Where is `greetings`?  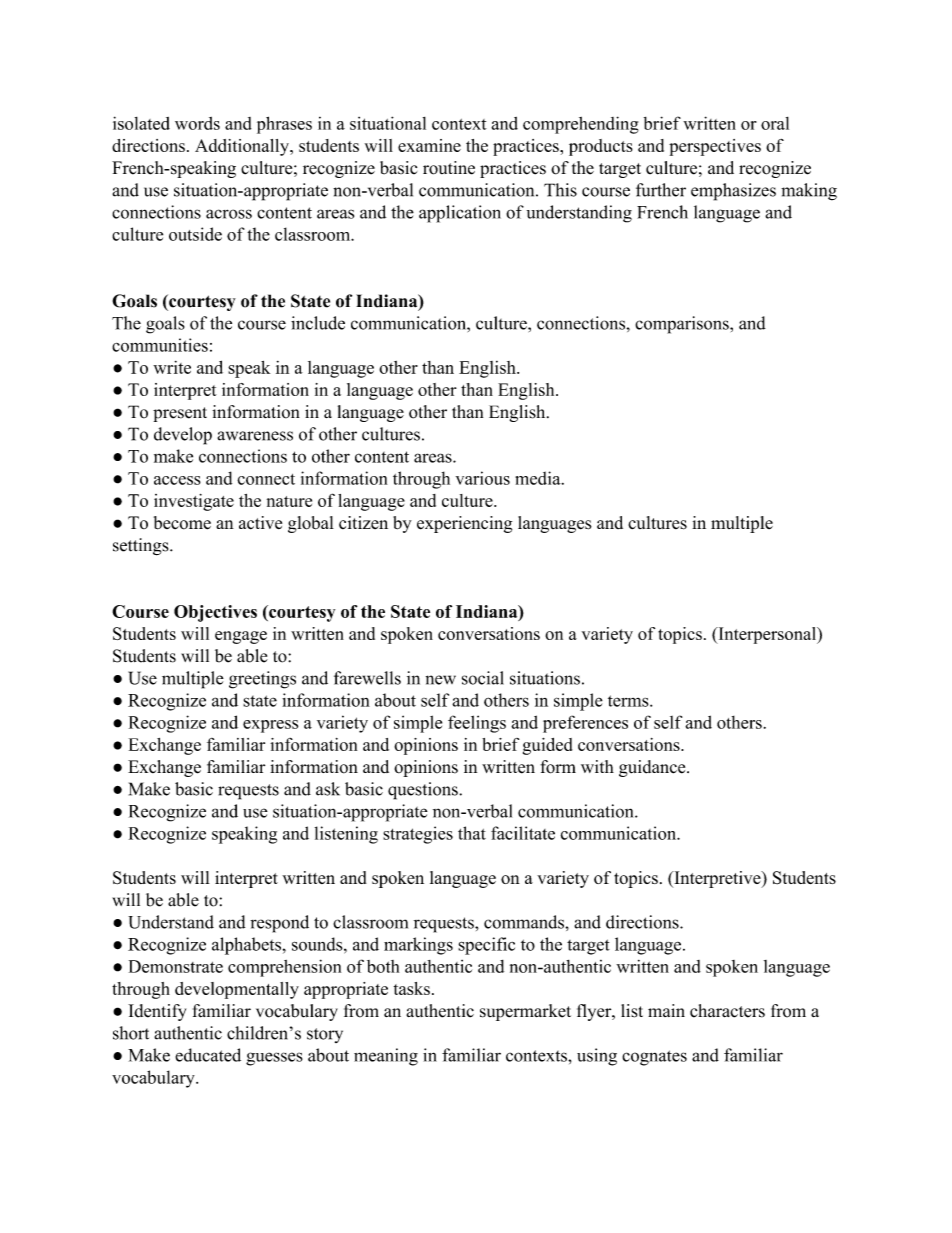
greetings is located at coordinates (262, 680).
